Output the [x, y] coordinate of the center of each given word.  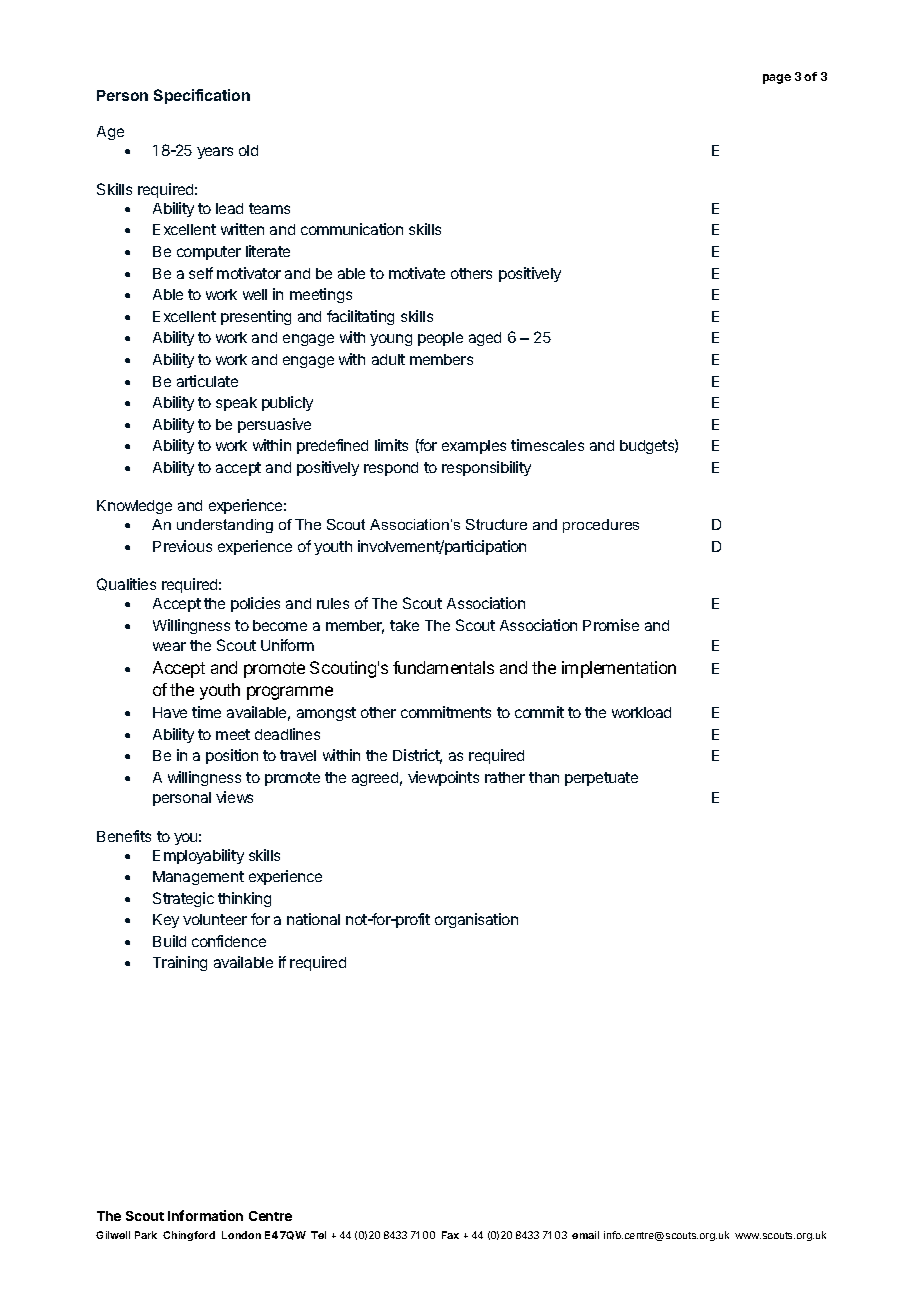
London [241, 1235]
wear [169, 646]
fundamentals [443, 667]
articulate [207, 381]
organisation [476, 920]
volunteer [215, 919]
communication [352, 229]
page [777, 79]
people [440, 339]
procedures [601, 526]
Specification [202, 96]
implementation [619, 669]
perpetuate [601, 779]
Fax [450, 1235]
